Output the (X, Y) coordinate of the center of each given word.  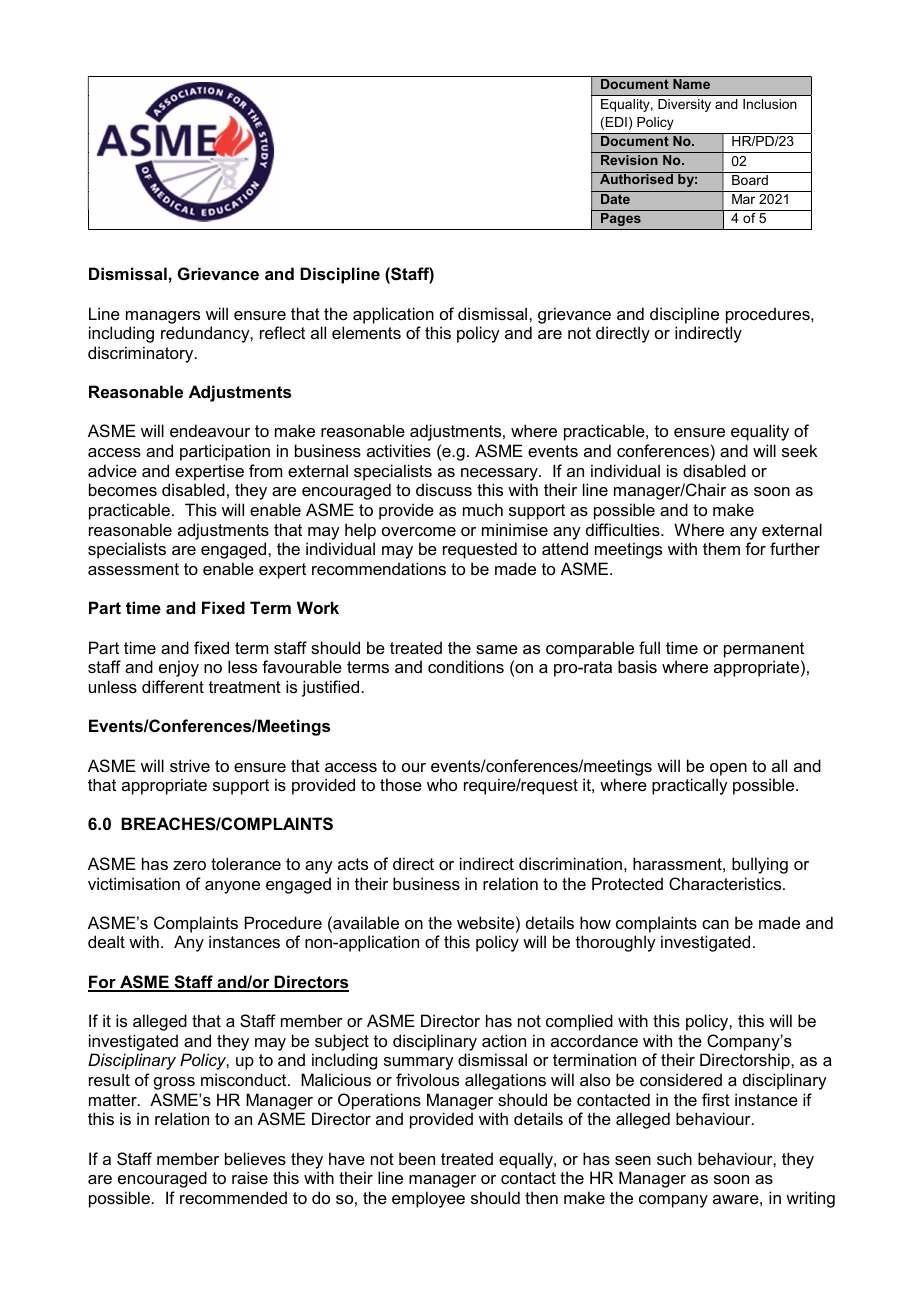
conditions (466, 666)
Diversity (684, 105)
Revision (629, 160)
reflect (282, 332)
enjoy (179, 668)
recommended (233, 1197)
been (417, 1158)
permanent (764, 650)
